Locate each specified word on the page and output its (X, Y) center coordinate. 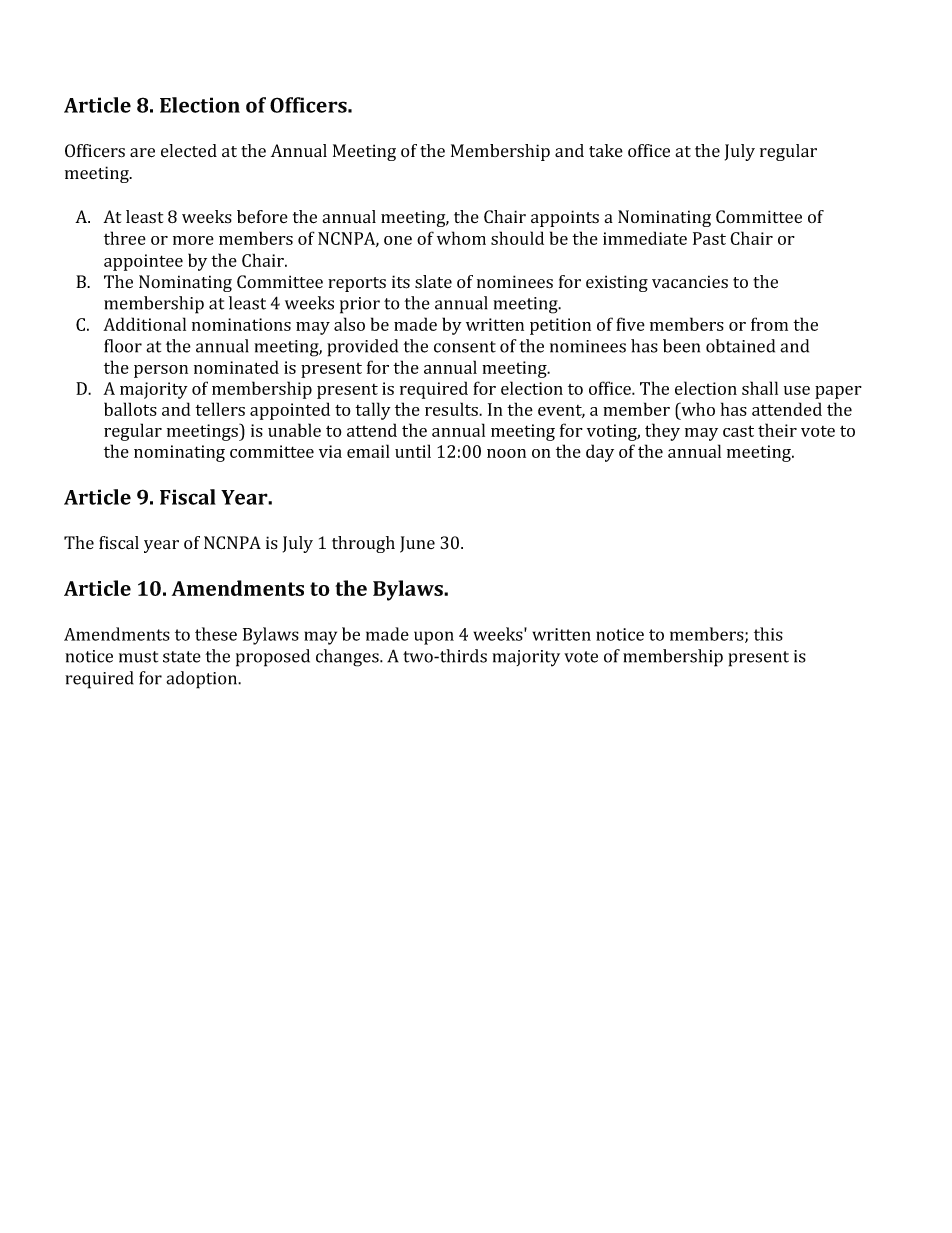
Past (709, 238)
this (768, 634)
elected (189, 151)
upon (434, 638)
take (606, 150)
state (182, 657)
